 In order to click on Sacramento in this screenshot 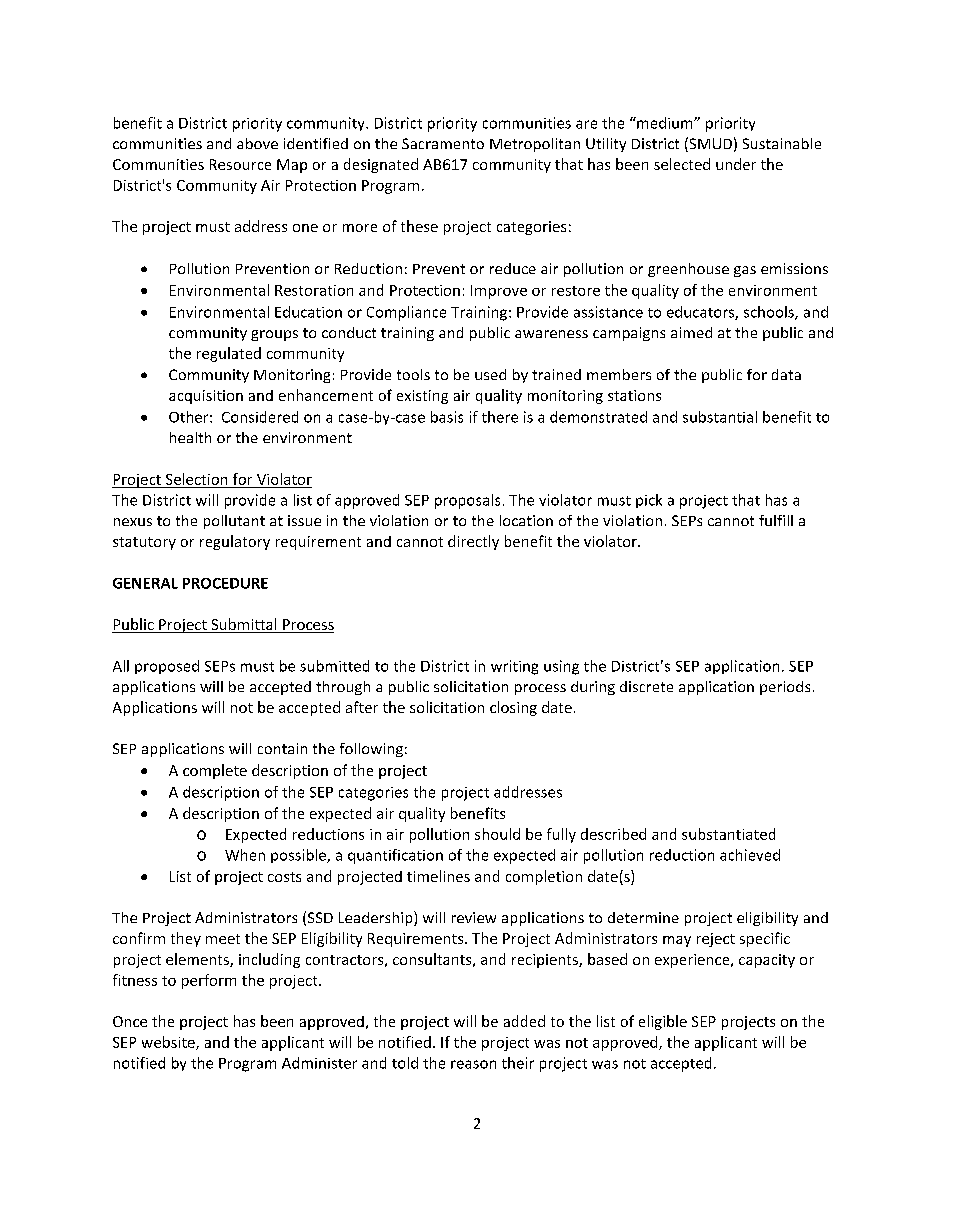, I will do `click(443, 143)`.
